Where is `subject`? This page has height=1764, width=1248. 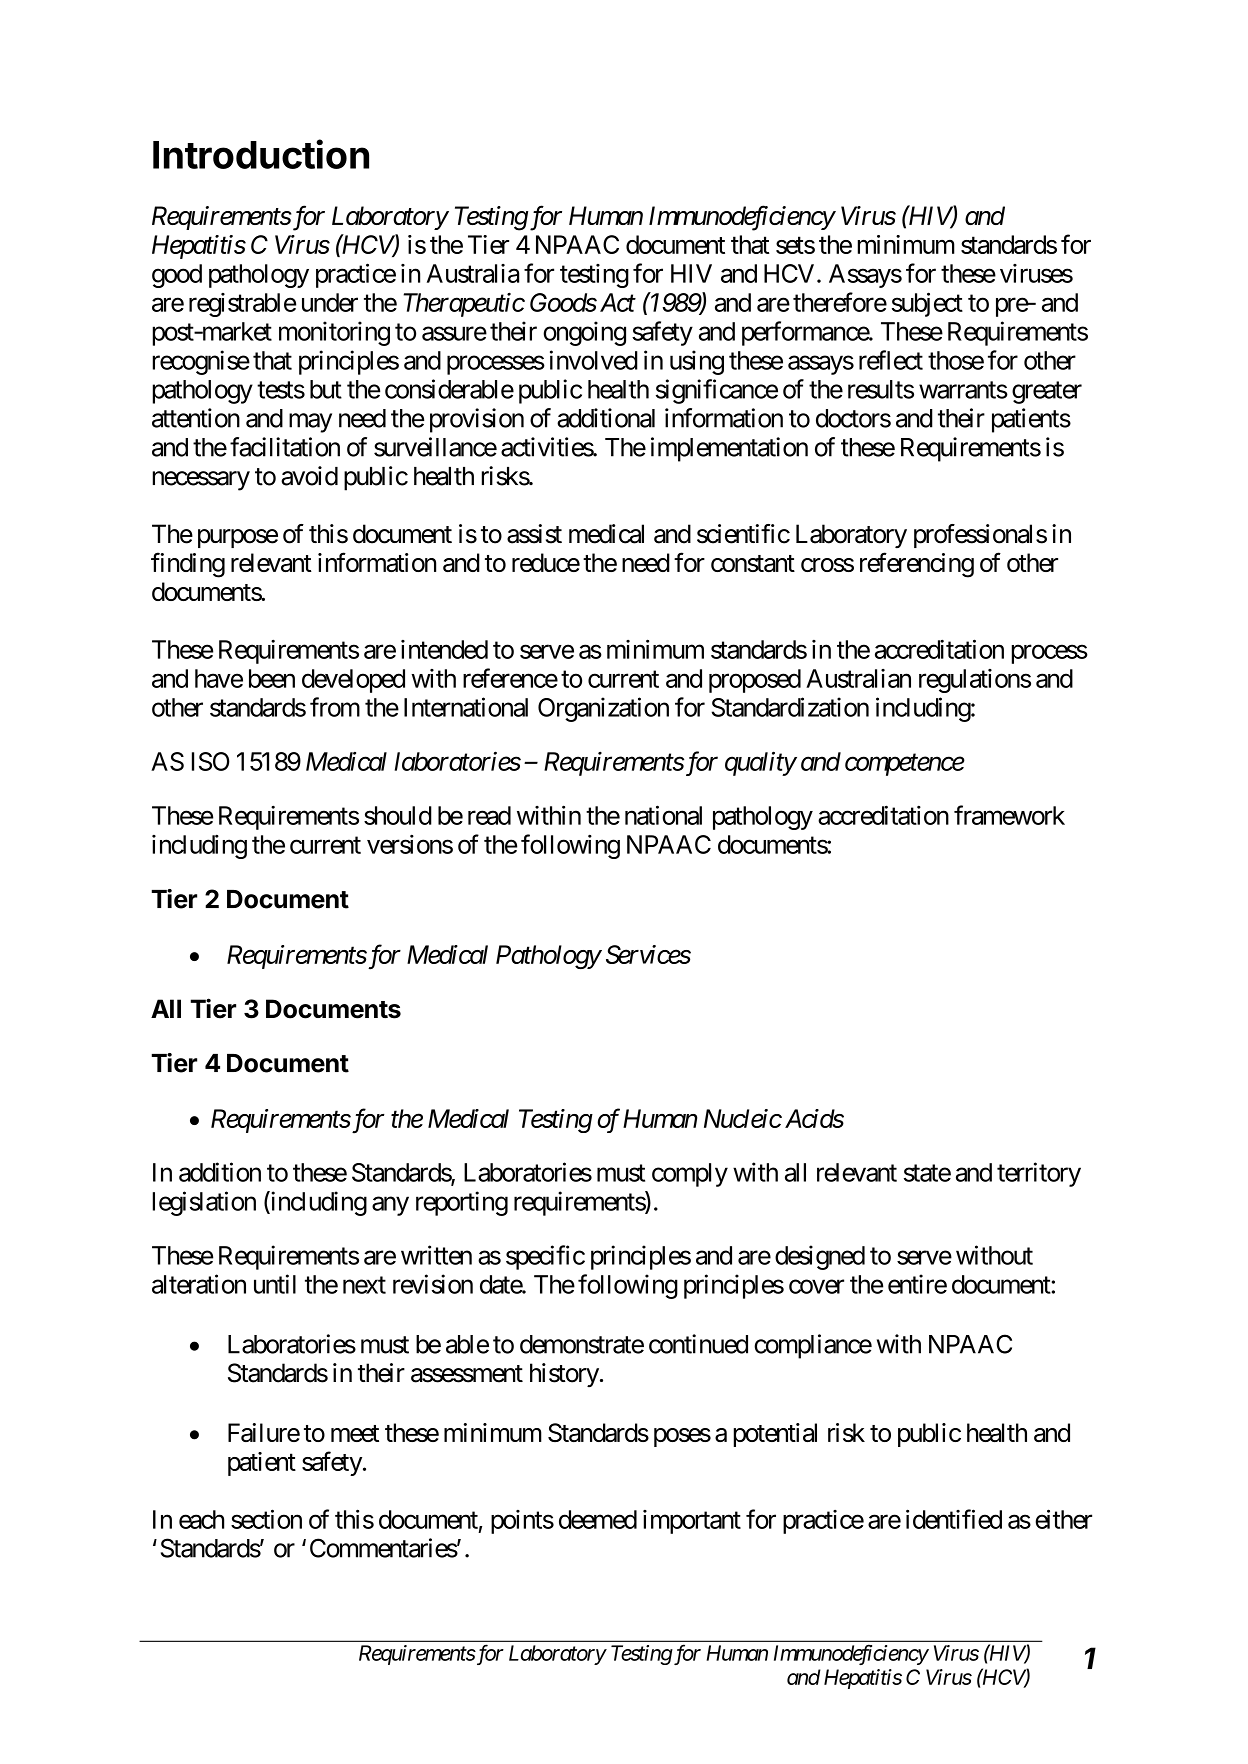
subject is located at coordinates (927, 304).
